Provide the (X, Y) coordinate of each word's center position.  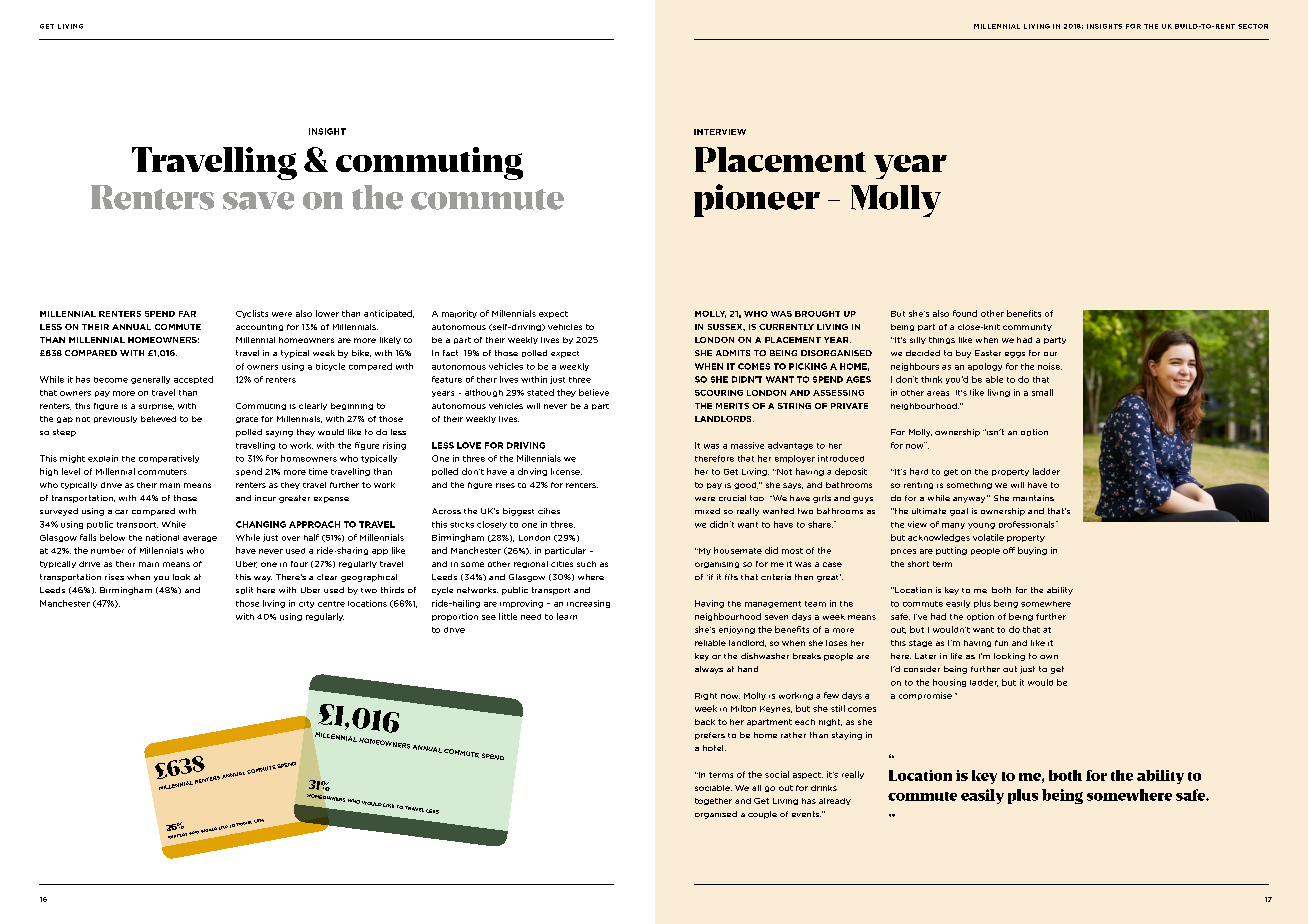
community (1027, 327)
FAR (187, 314)
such (586, 564)
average (200, 539)
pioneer (757, 200)
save (258, 201)
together (713, 801)
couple (762, 815)
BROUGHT (817, 314)
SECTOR (1253, 26)
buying (1032, 551)
